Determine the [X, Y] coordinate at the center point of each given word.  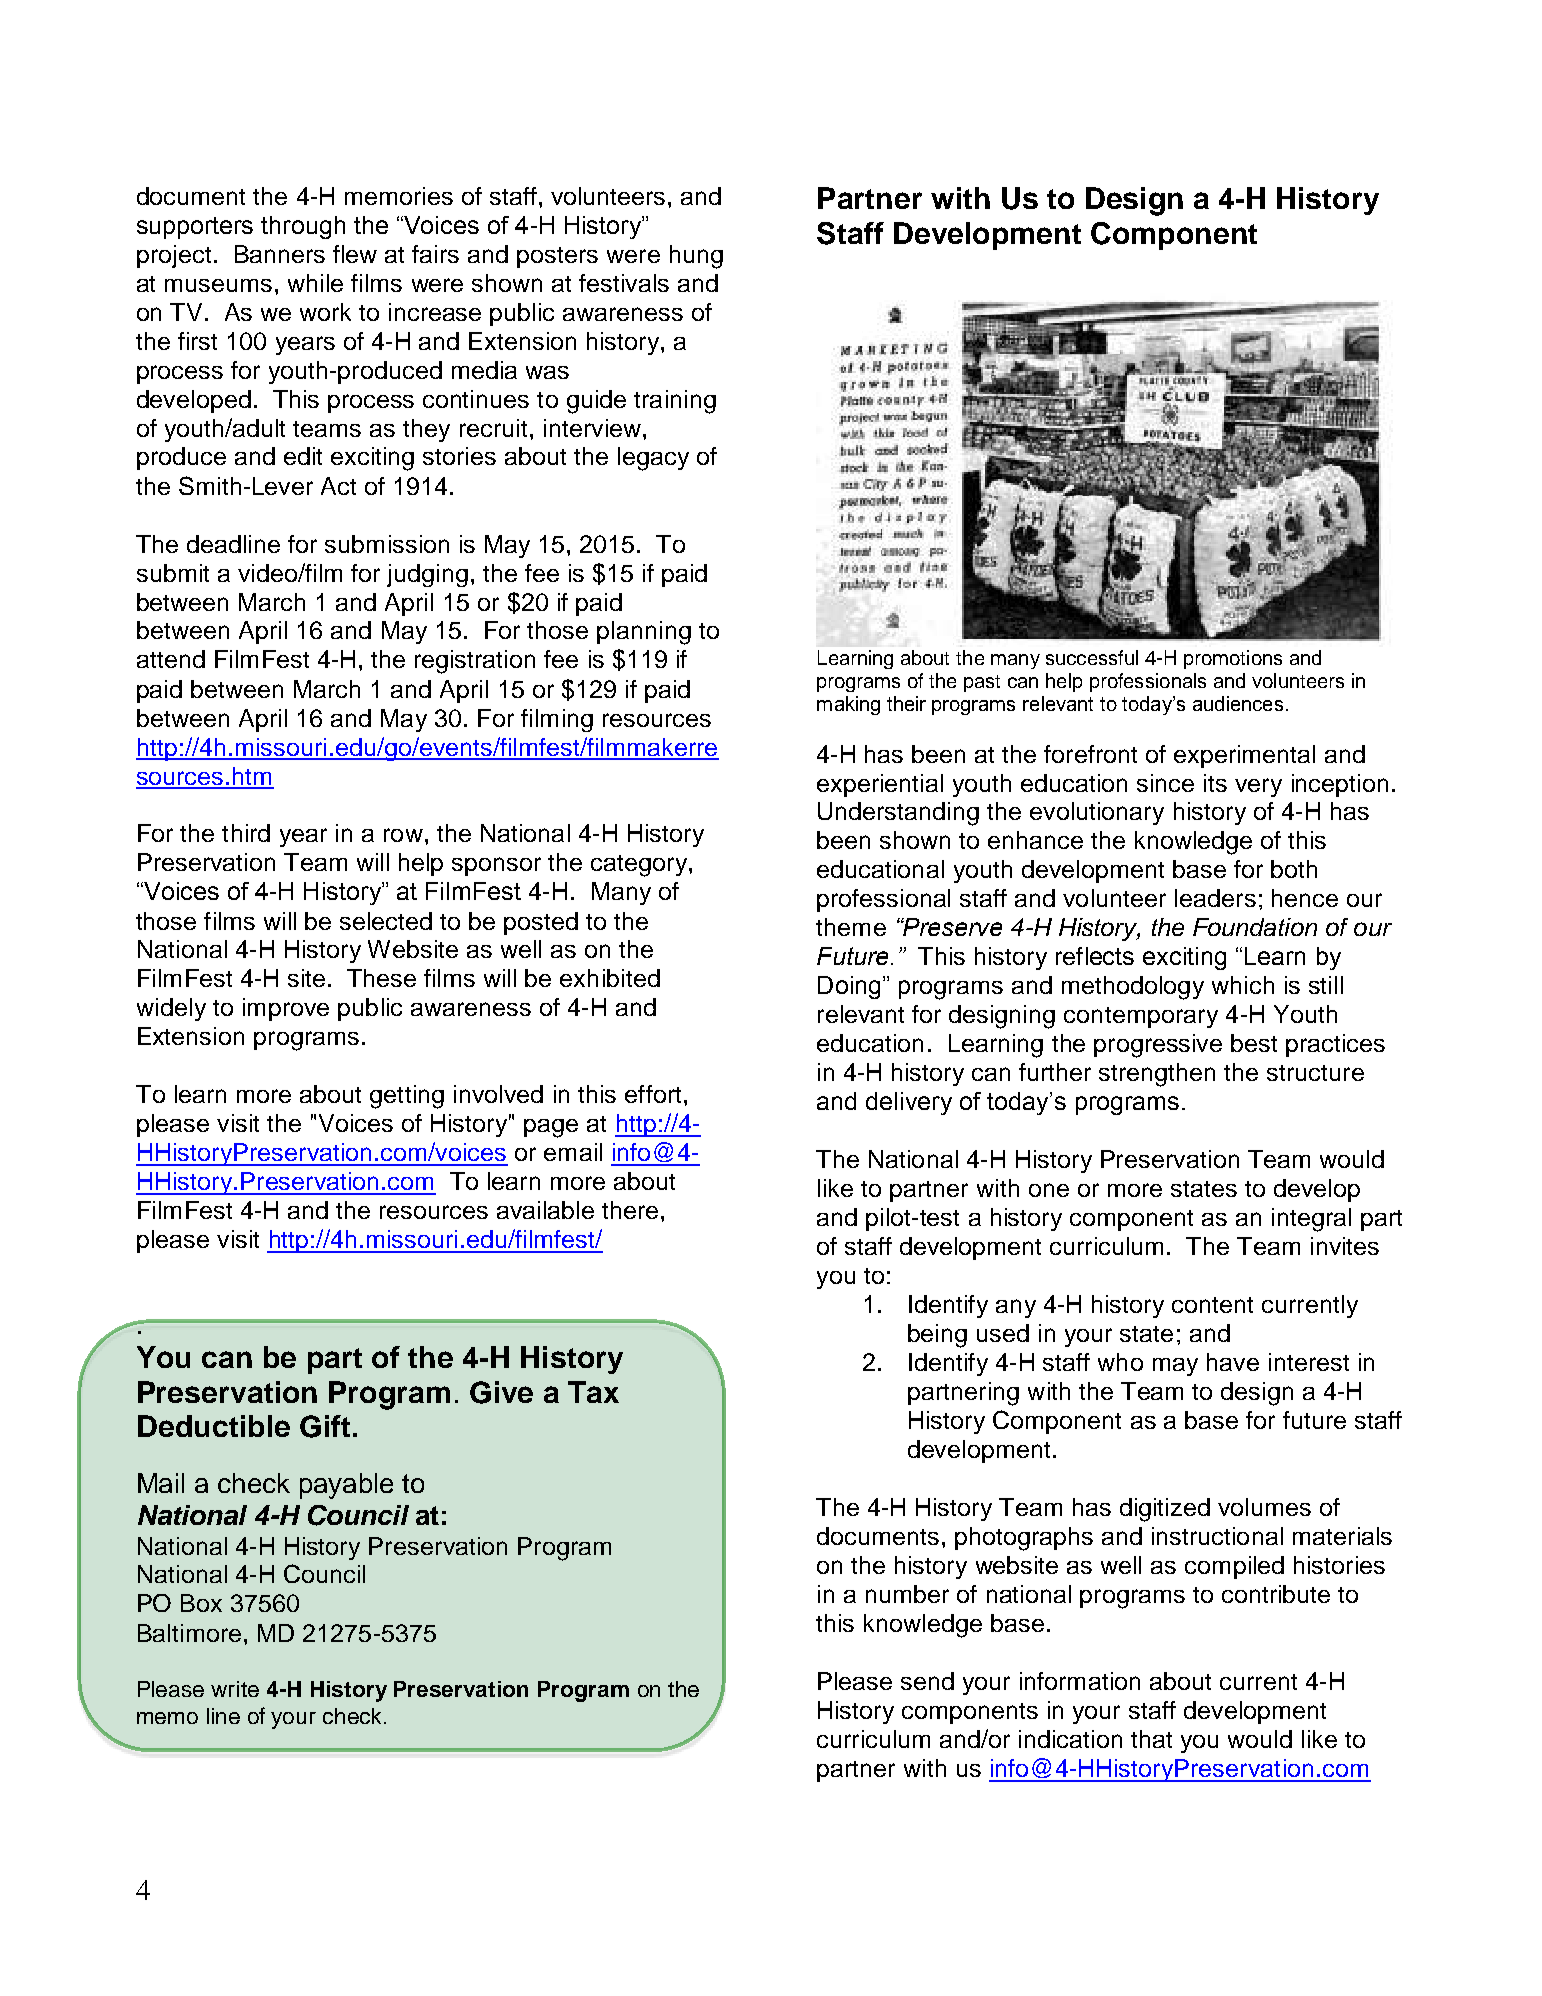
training [675, 402]
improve [286, 1009]
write [235, 1689]
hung [696, 257]
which [1243, 985]
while [315, 283]
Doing [849, 987]
